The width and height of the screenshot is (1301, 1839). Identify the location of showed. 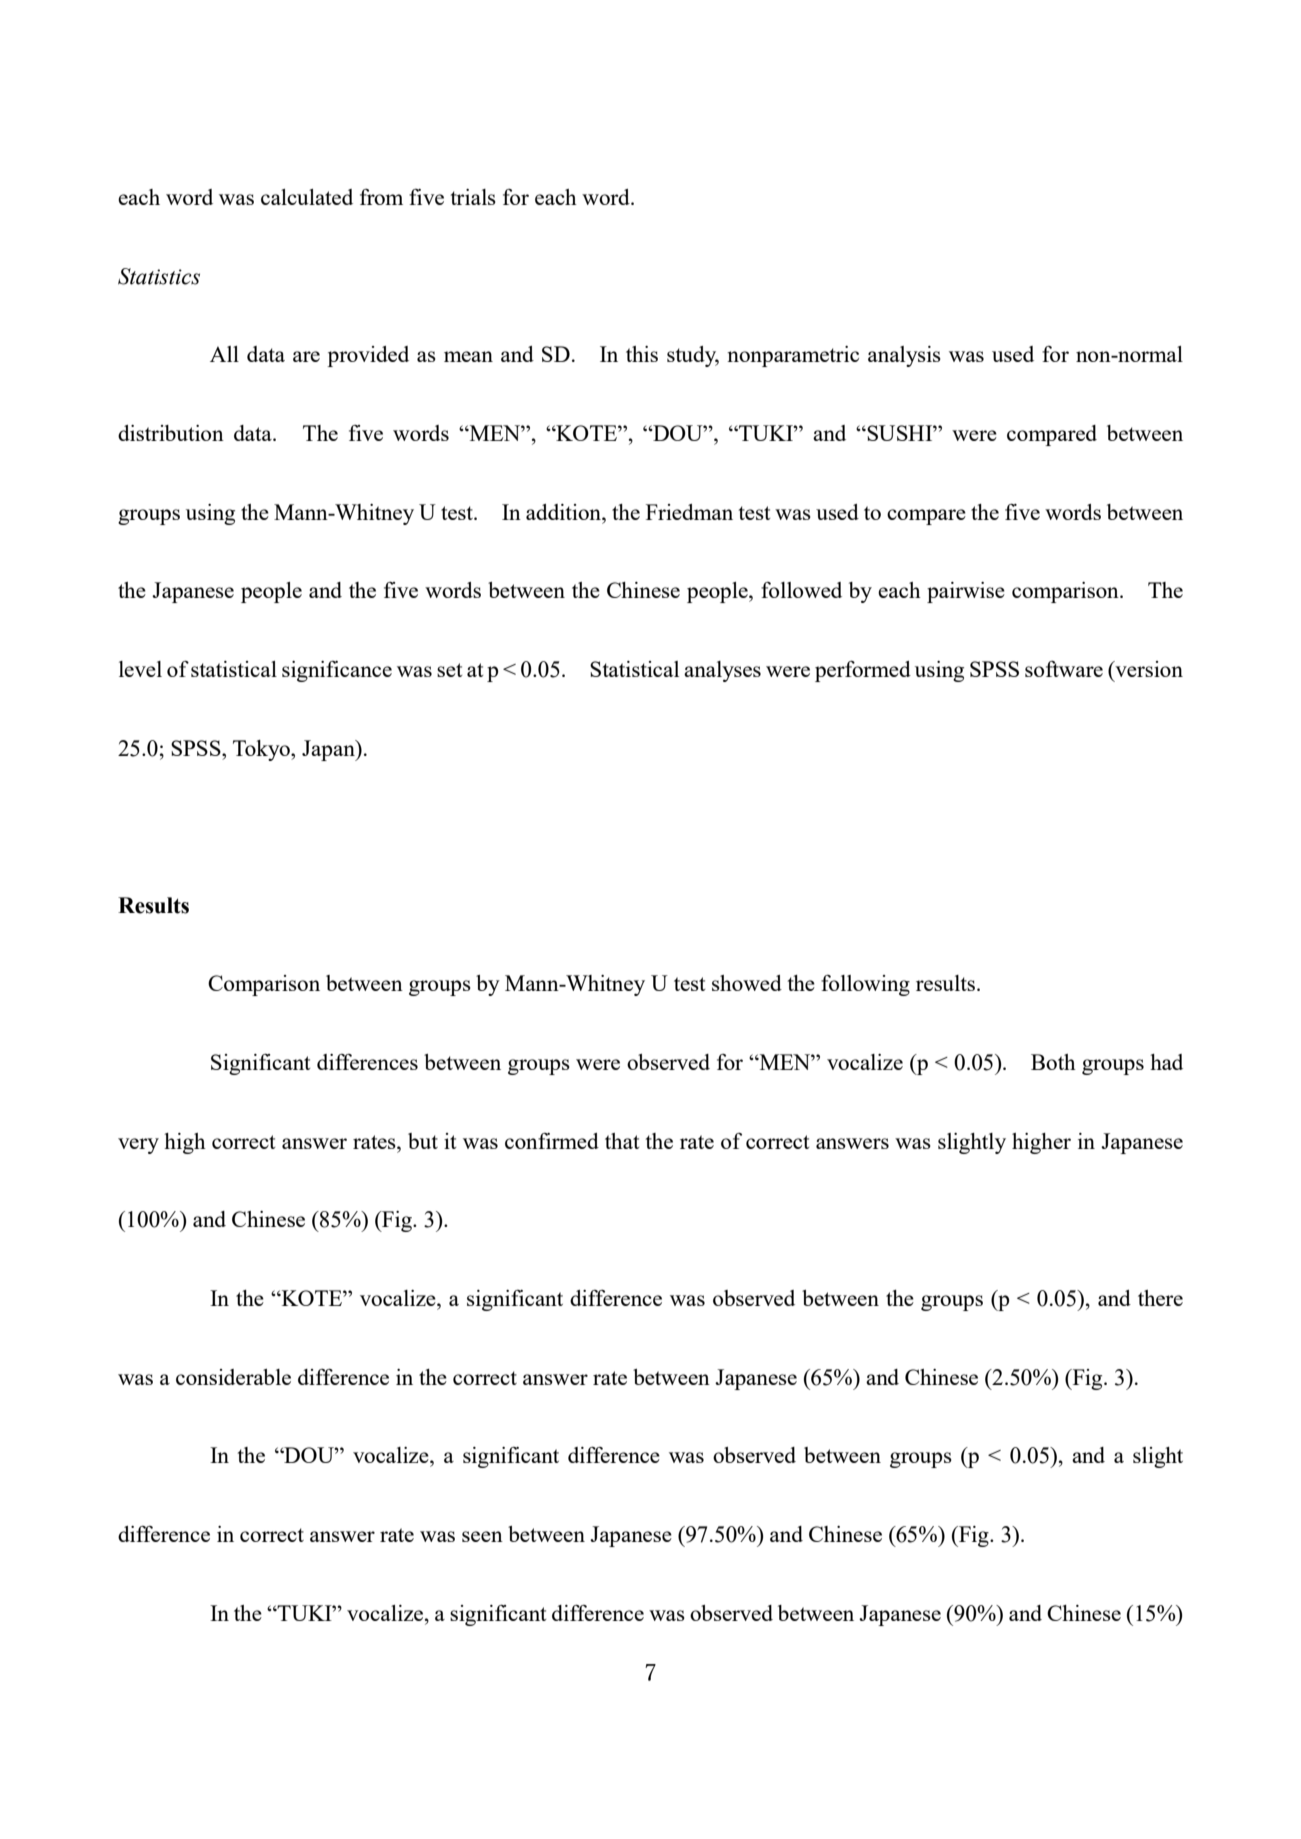
(747, 983).
